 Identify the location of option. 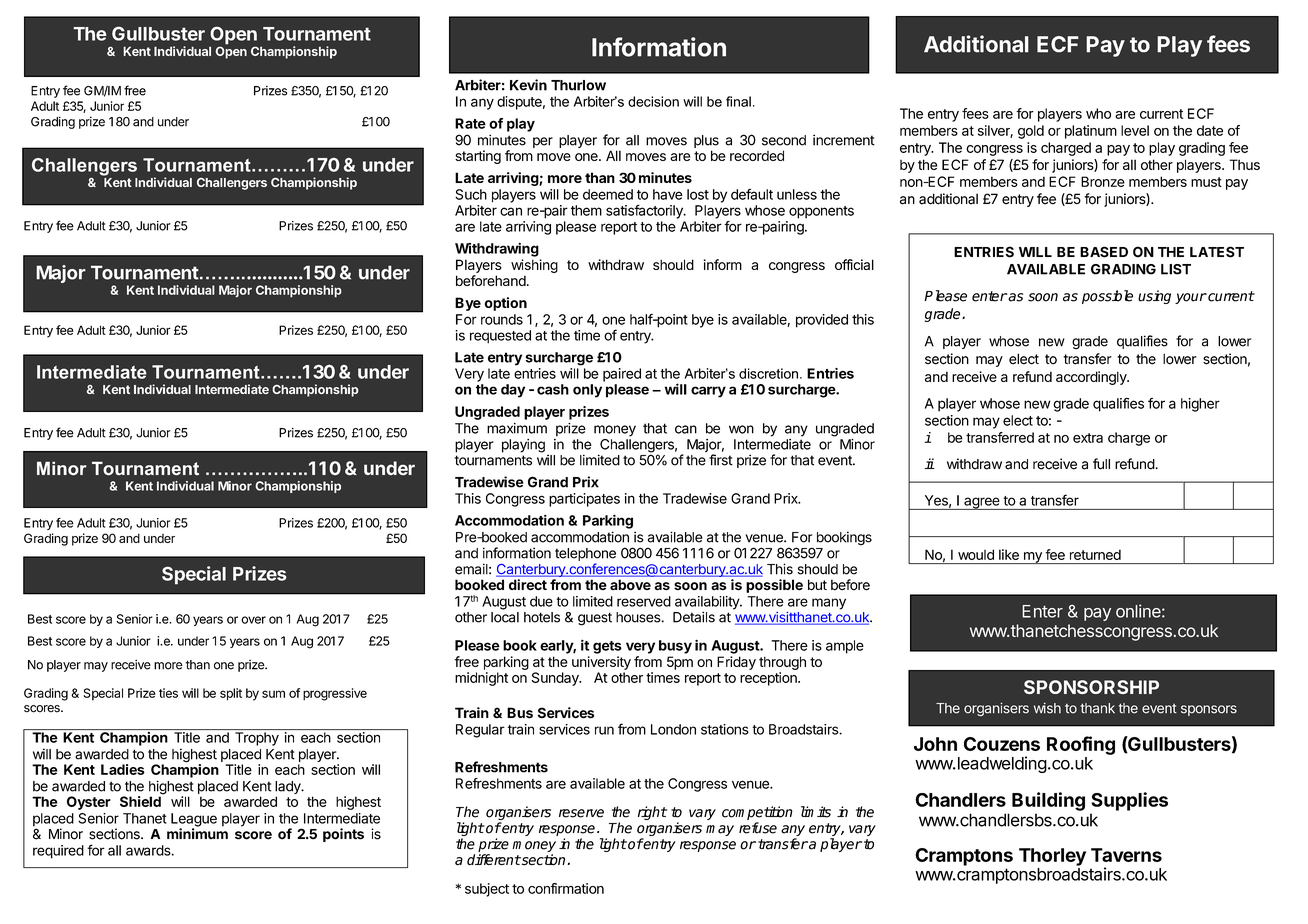
(506, 304).
